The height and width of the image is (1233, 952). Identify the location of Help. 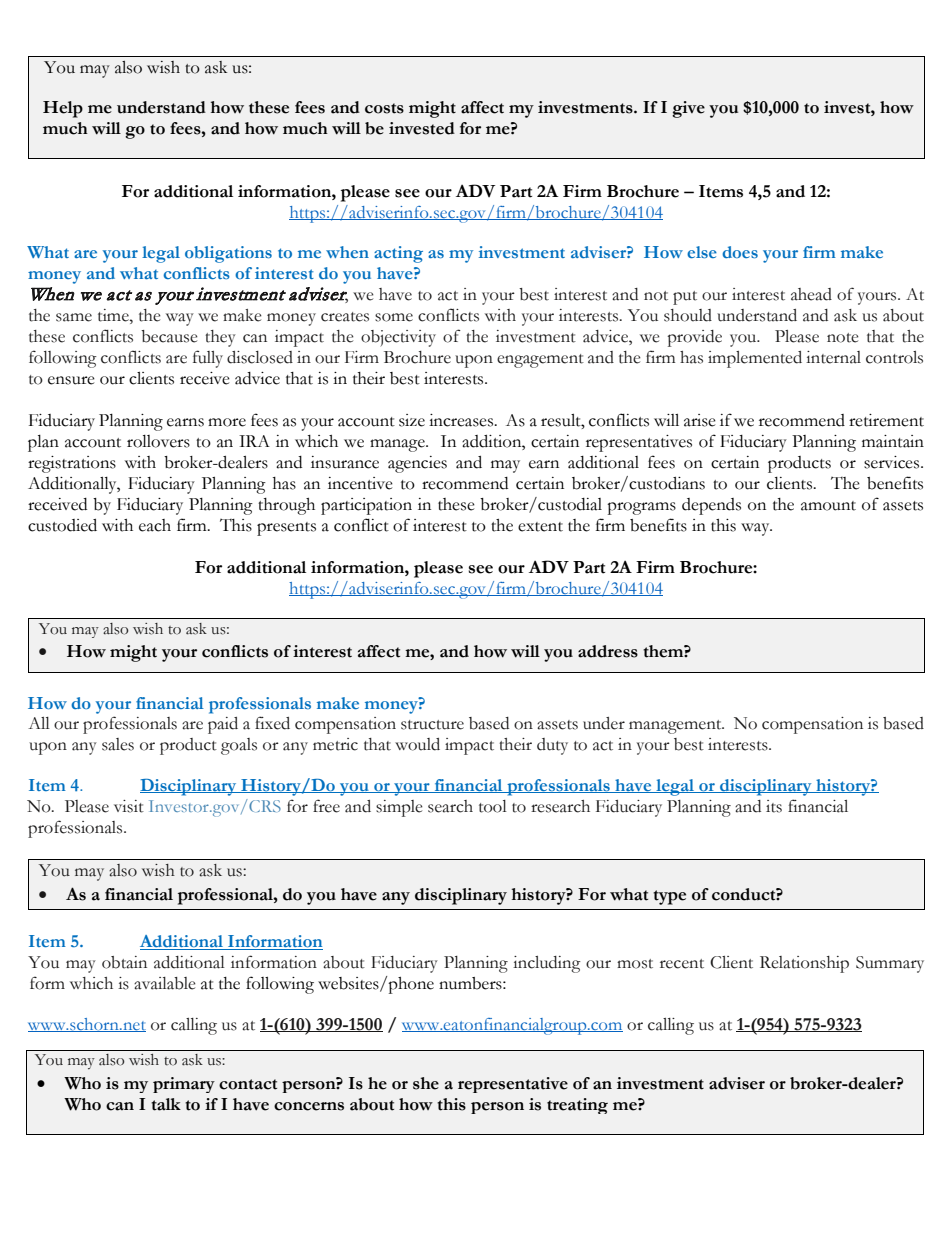
(63, 109).
